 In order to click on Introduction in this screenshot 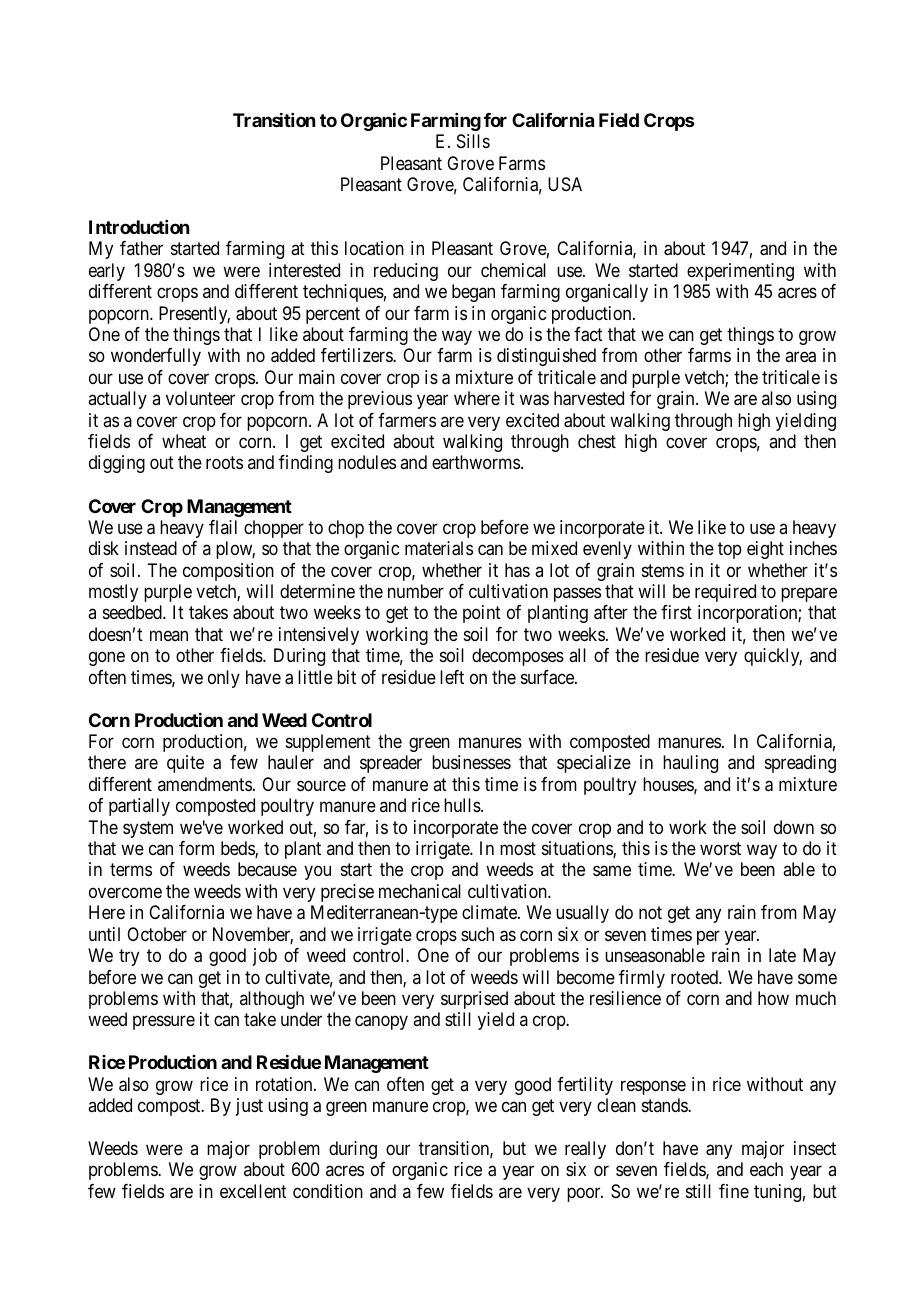, I will do `click(139, 227)`.
